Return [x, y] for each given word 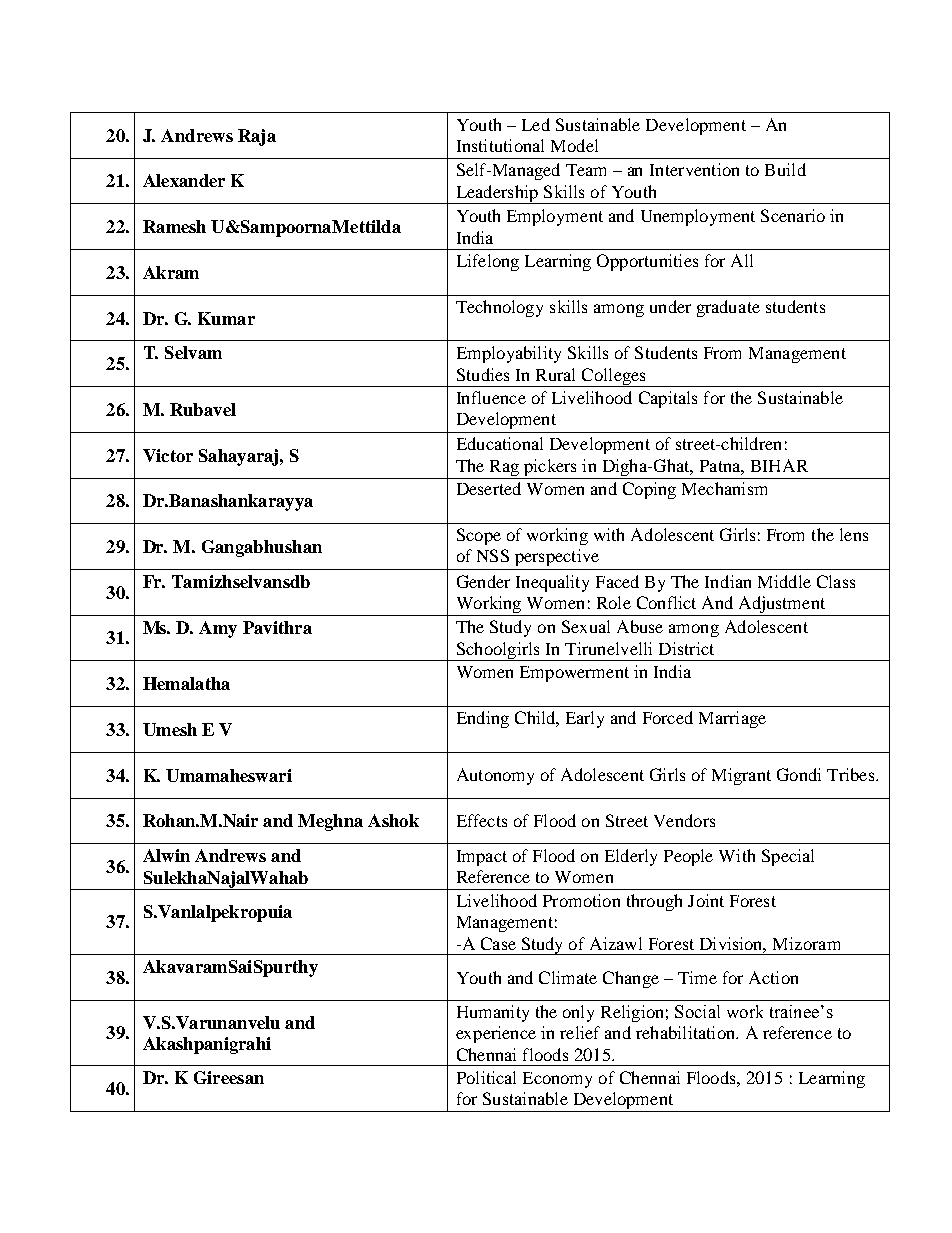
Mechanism [724, 488]
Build [785, 169]
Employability [509, 354]
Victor [168, 455]
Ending [483, 719]
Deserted [489, 488]
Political [486, 1077]
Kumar [226, 318]
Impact [482, 858]
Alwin [166, 855]
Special [788, 857]
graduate [728, 308]
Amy [218, 629]
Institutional [500, 145]
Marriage [732, 719]
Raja [257, 137]
